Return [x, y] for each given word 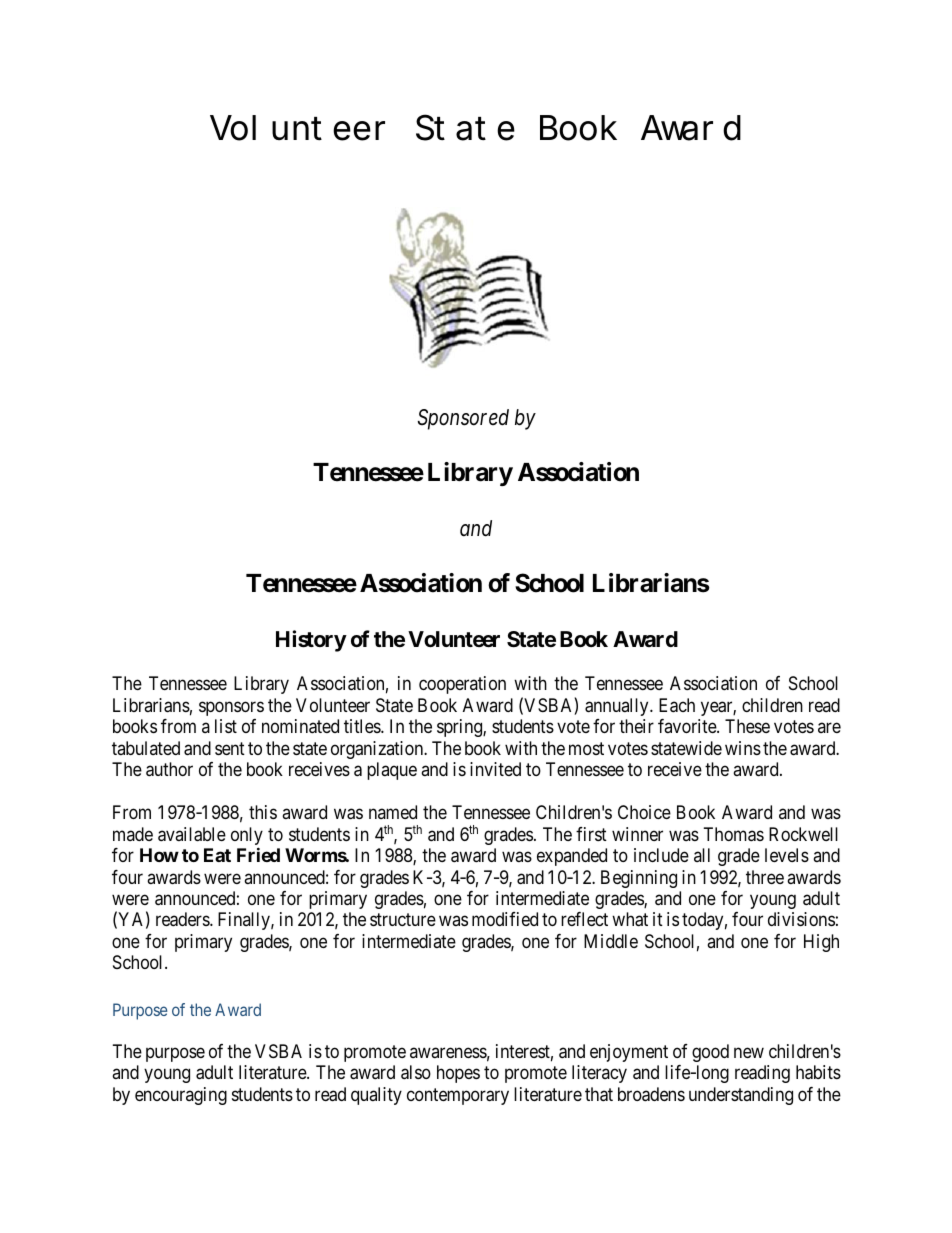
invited [495, 769]
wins [743, 748]
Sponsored [463, 419]
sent [230, 748]
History [311, 641]
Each [677, 705]
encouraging [181, 1096]
